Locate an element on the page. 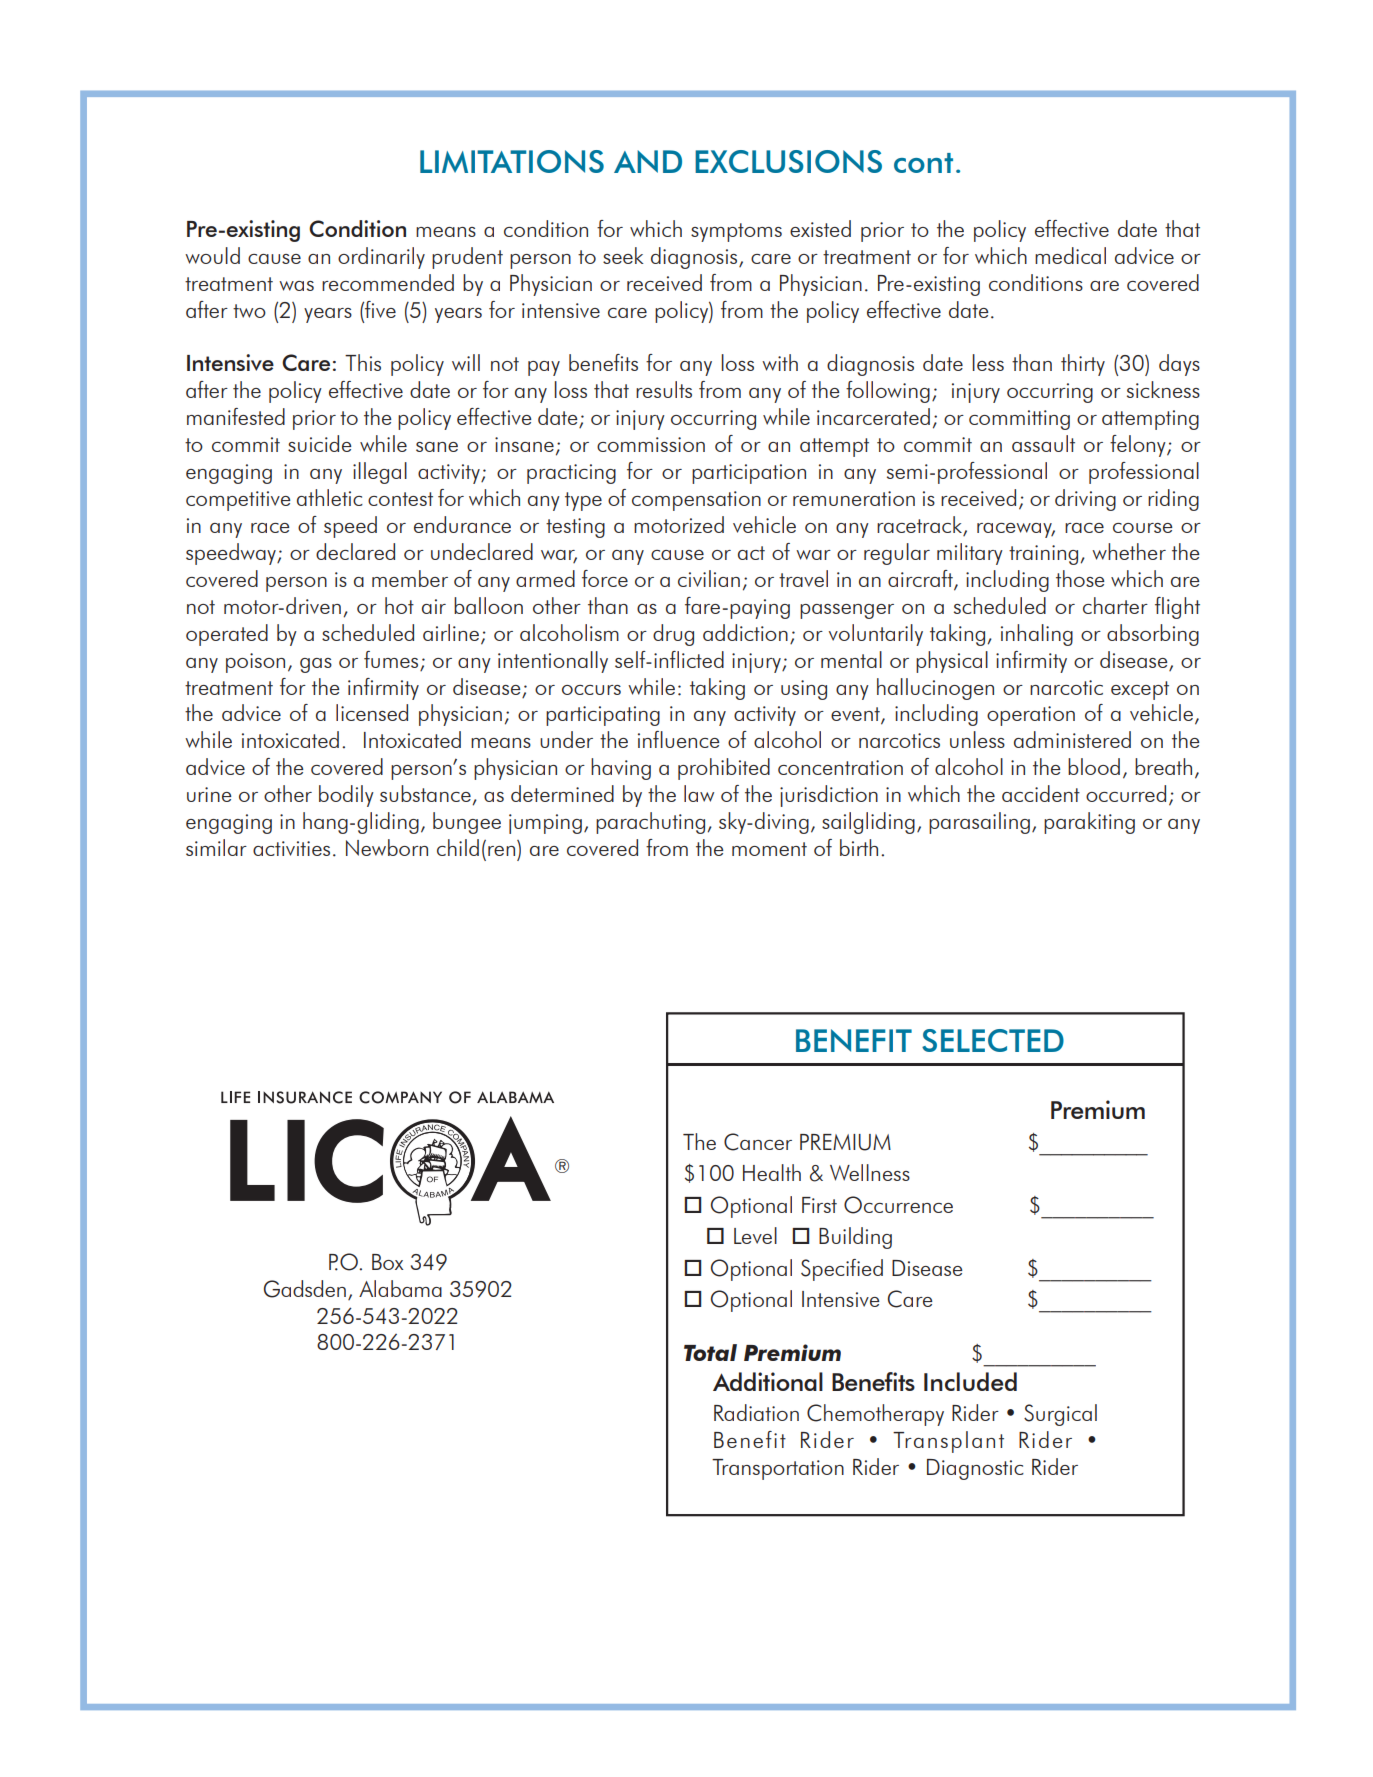 The image size is (1373, 1777). ordinarily is located at coordinates (381, 258).
